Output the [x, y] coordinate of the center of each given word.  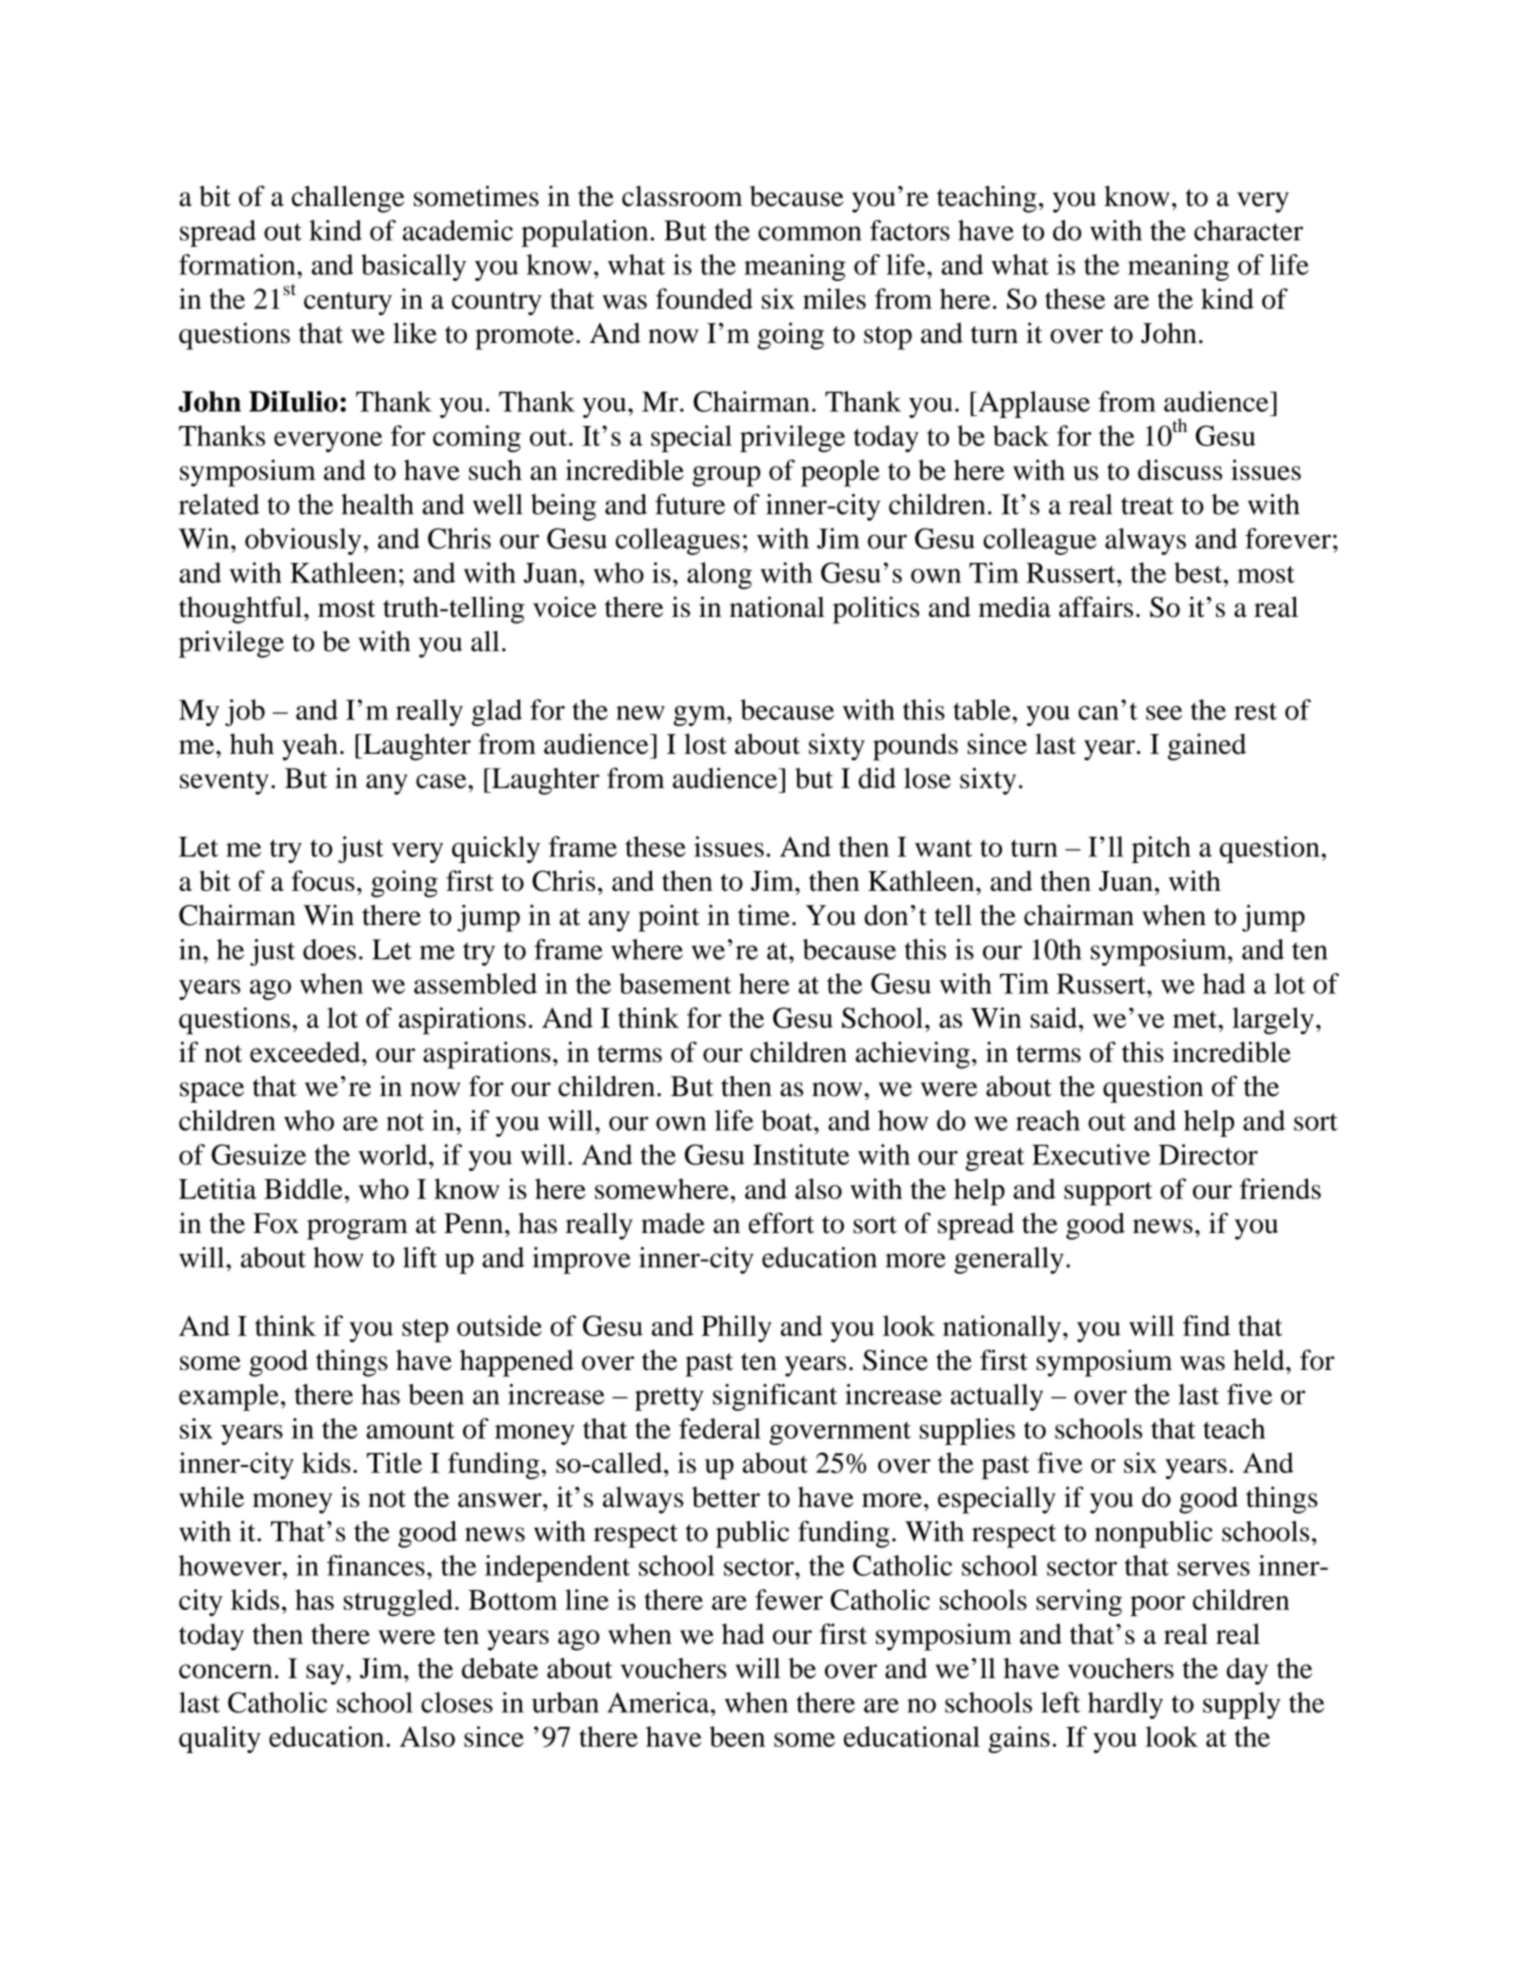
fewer [789, 1599]
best [1199, 572]
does [329, 949]
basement [675, 983]
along [719, 575]
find [1206, 1325]
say [326, 1674]
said [1053, 1017]
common [809, 233]
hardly [1125, 1705]
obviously [304, 541]
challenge [348, 199]
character [1248, 230]
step [425, 1331]
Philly [736, 1329]
